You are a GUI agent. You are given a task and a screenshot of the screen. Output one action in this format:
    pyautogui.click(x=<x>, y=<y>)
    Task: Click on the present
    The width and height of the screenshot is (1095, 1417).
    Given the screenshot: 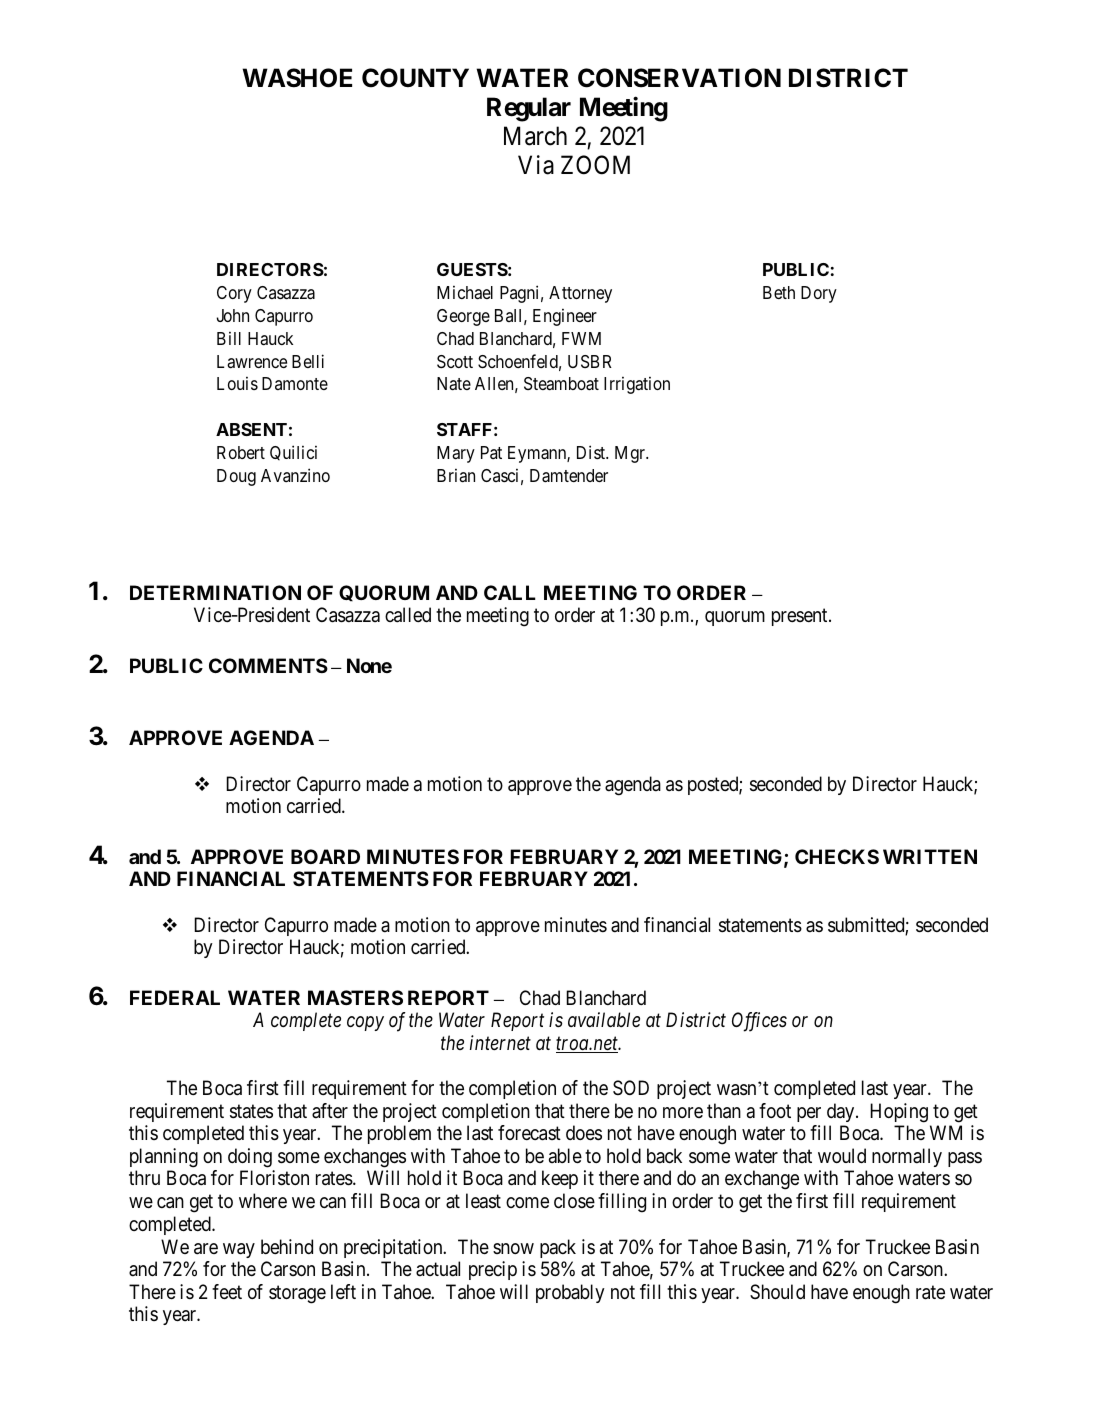 What is the action you would take?
    pyautogui.click(x=801, y=617)
